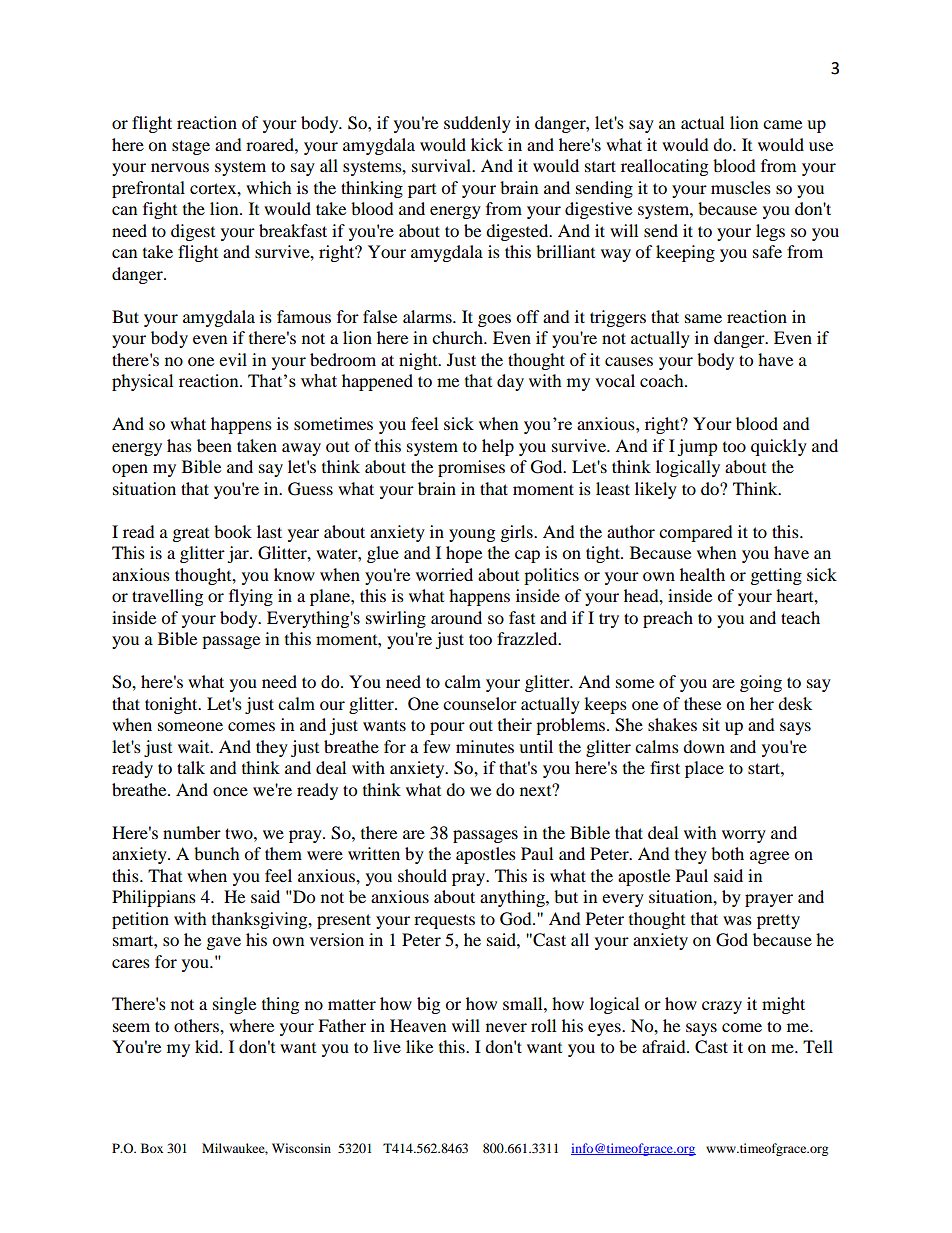  I want to click on day, so click(510, 382).
